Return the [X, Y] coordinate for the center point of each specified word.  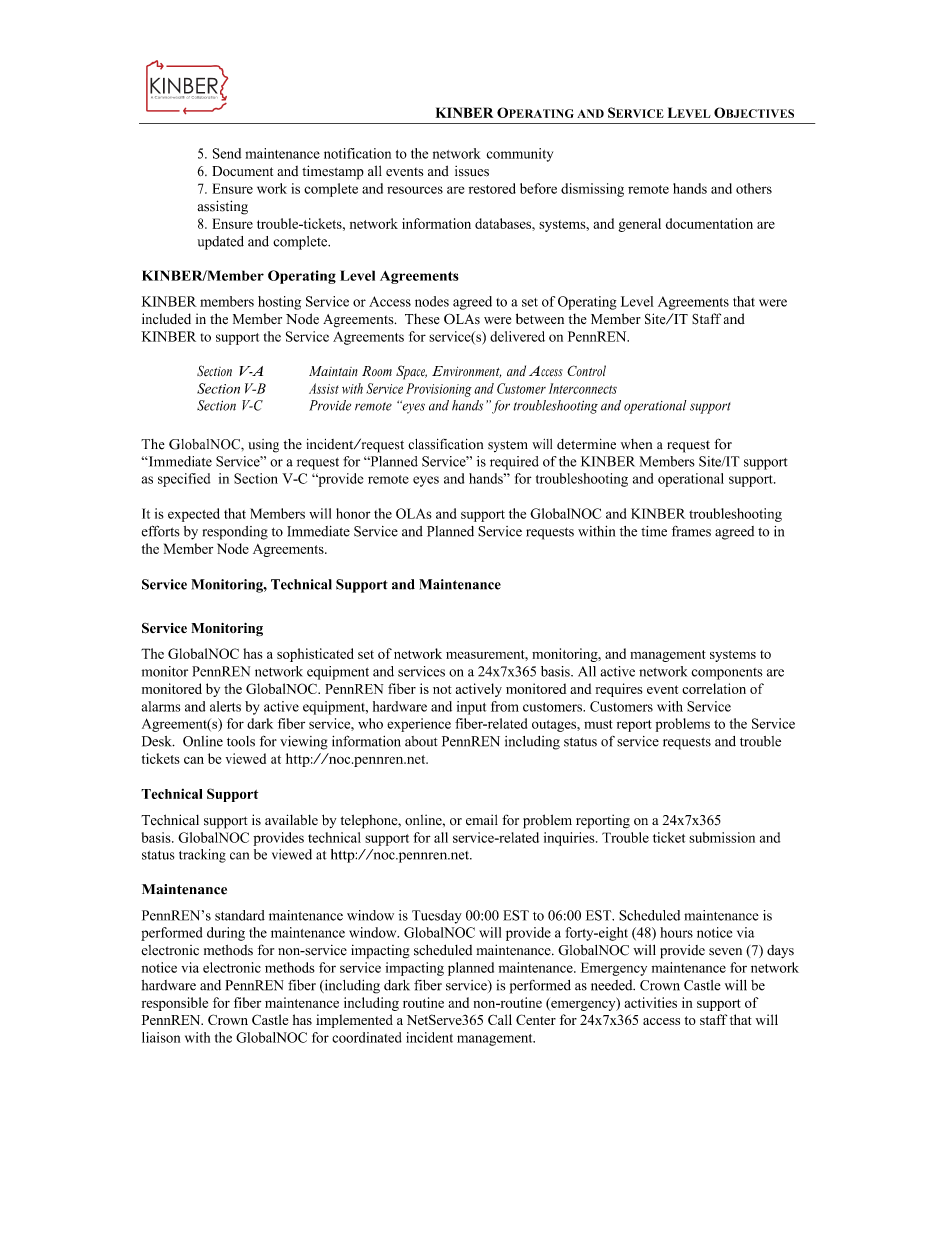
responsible [175, 1004]
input [471, 708]
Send [227, 153]
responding [235, 533]
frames [691, 531]
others [754, 188]
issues [472, 171]
